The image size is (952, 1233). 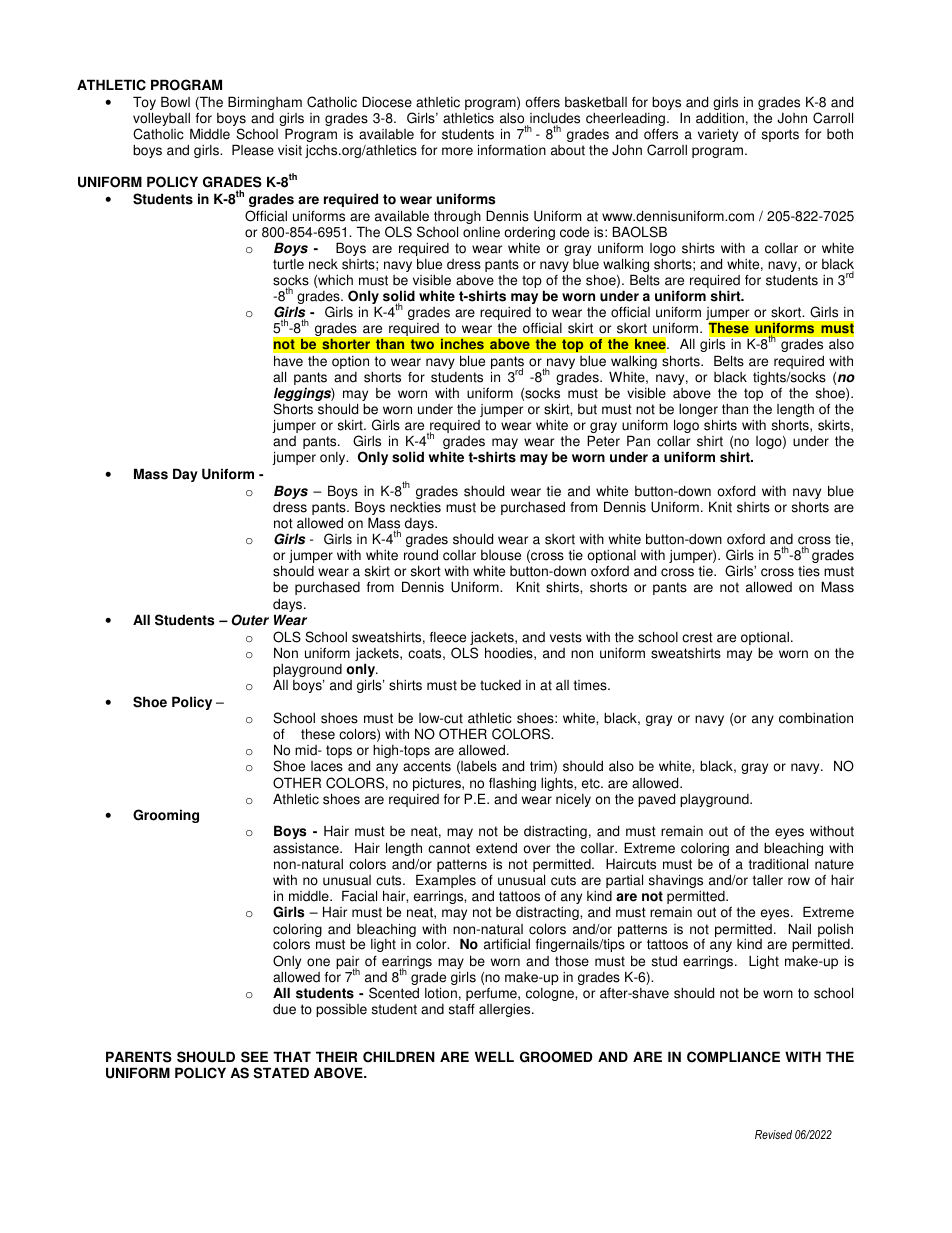 I want to click on information, so click(x=512, y=150).
